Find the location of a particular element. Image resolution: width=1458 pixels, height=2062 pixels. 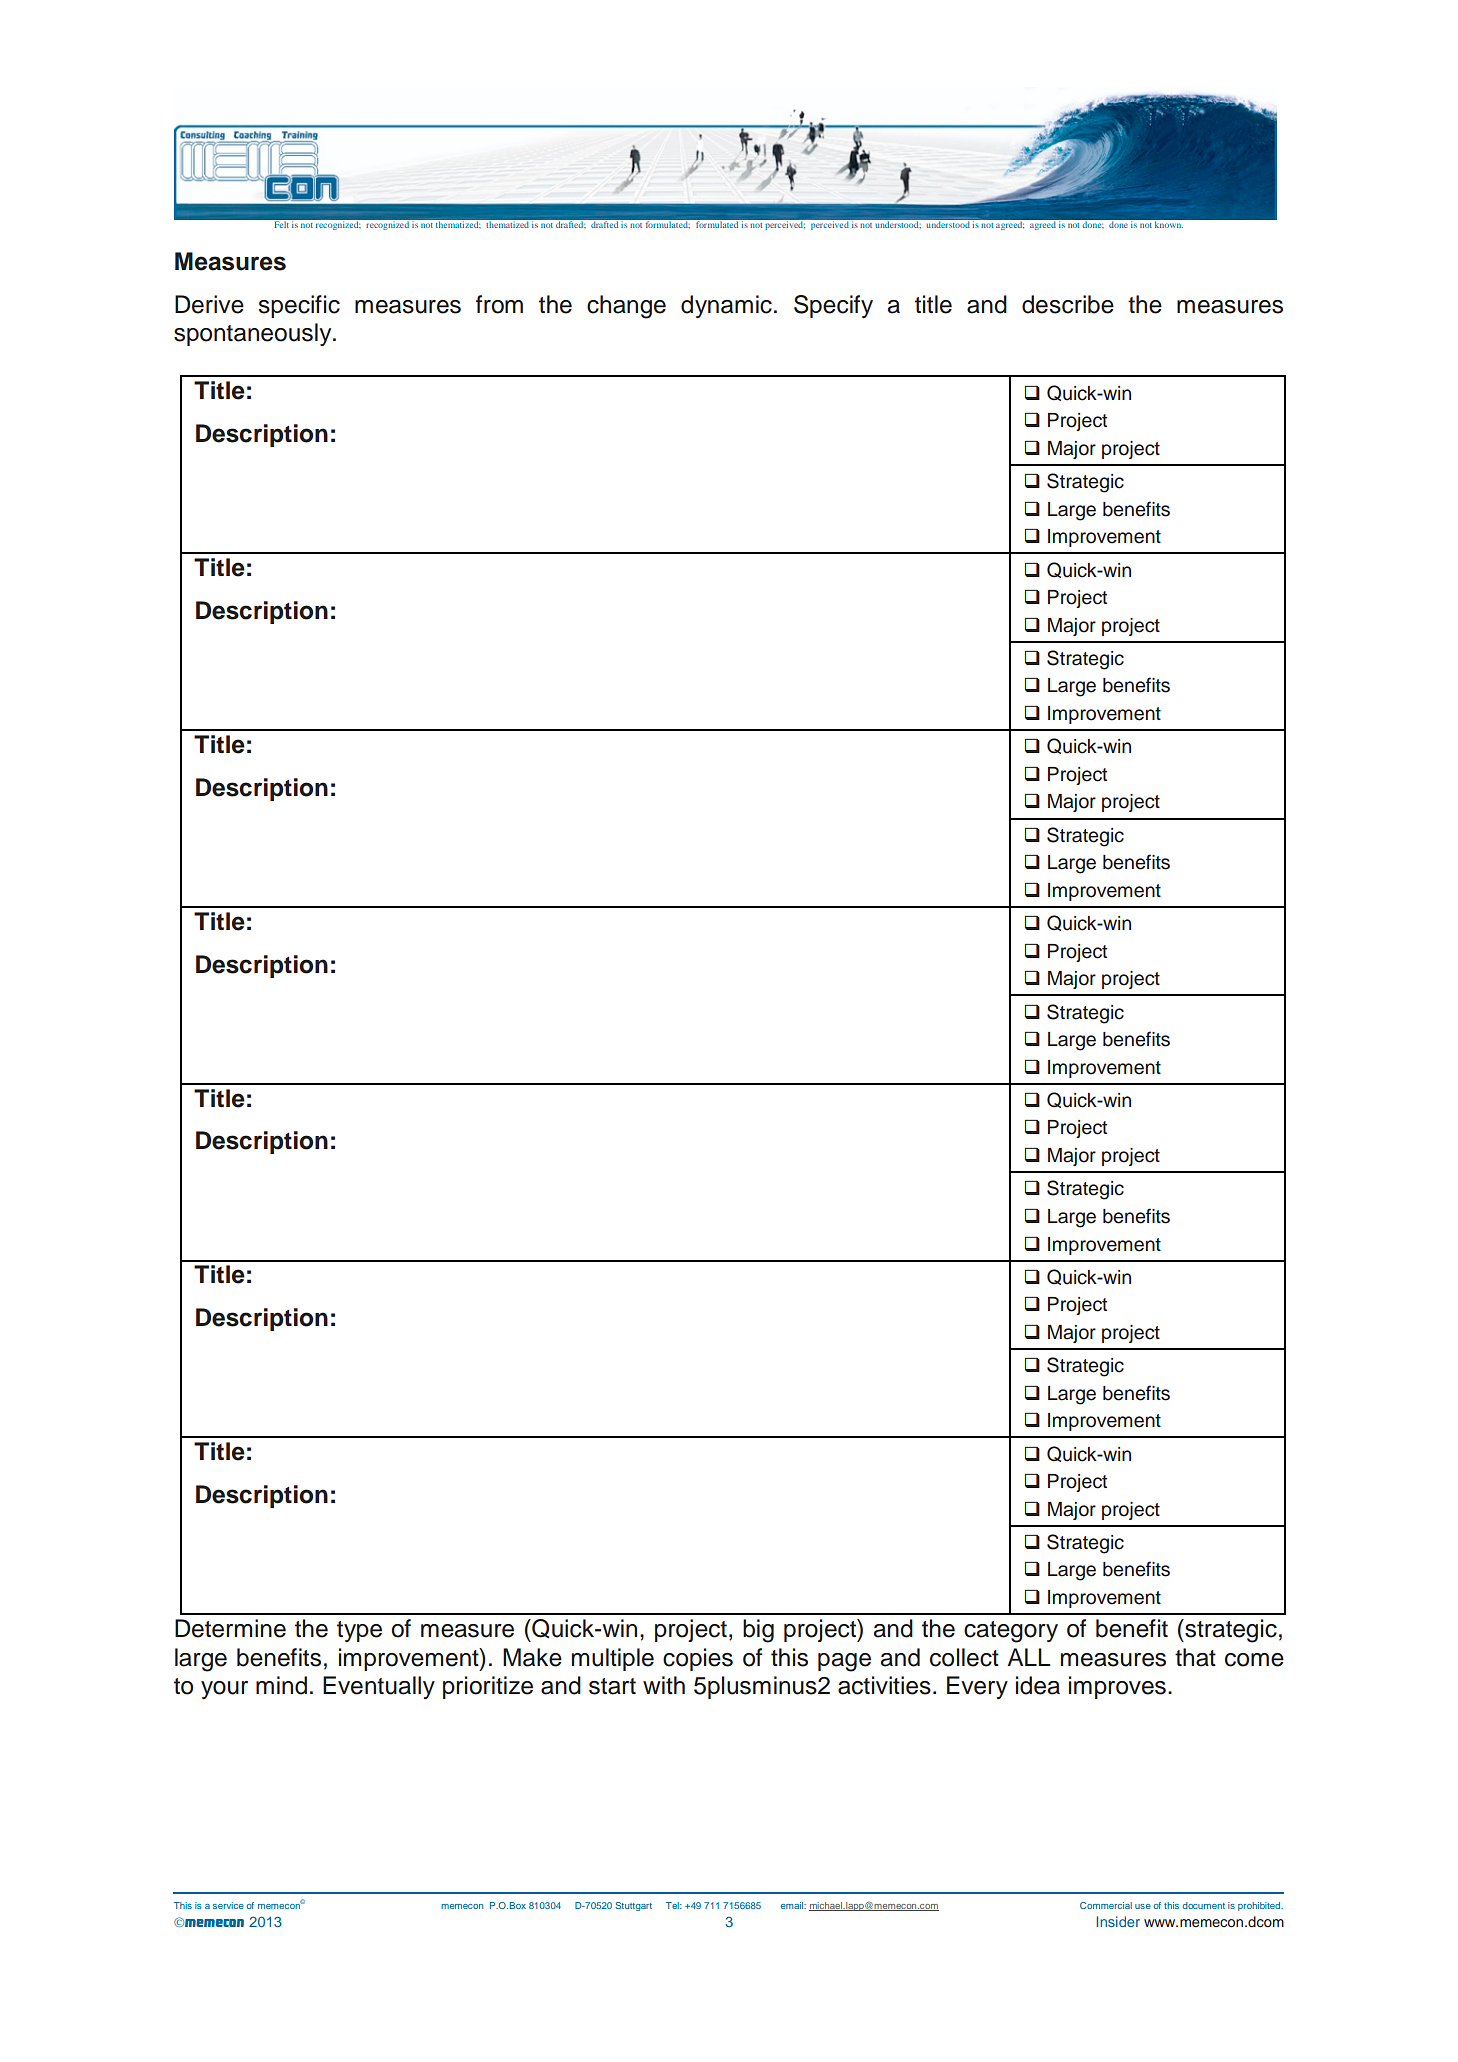

describe is located at coordinates (1068, 304).
